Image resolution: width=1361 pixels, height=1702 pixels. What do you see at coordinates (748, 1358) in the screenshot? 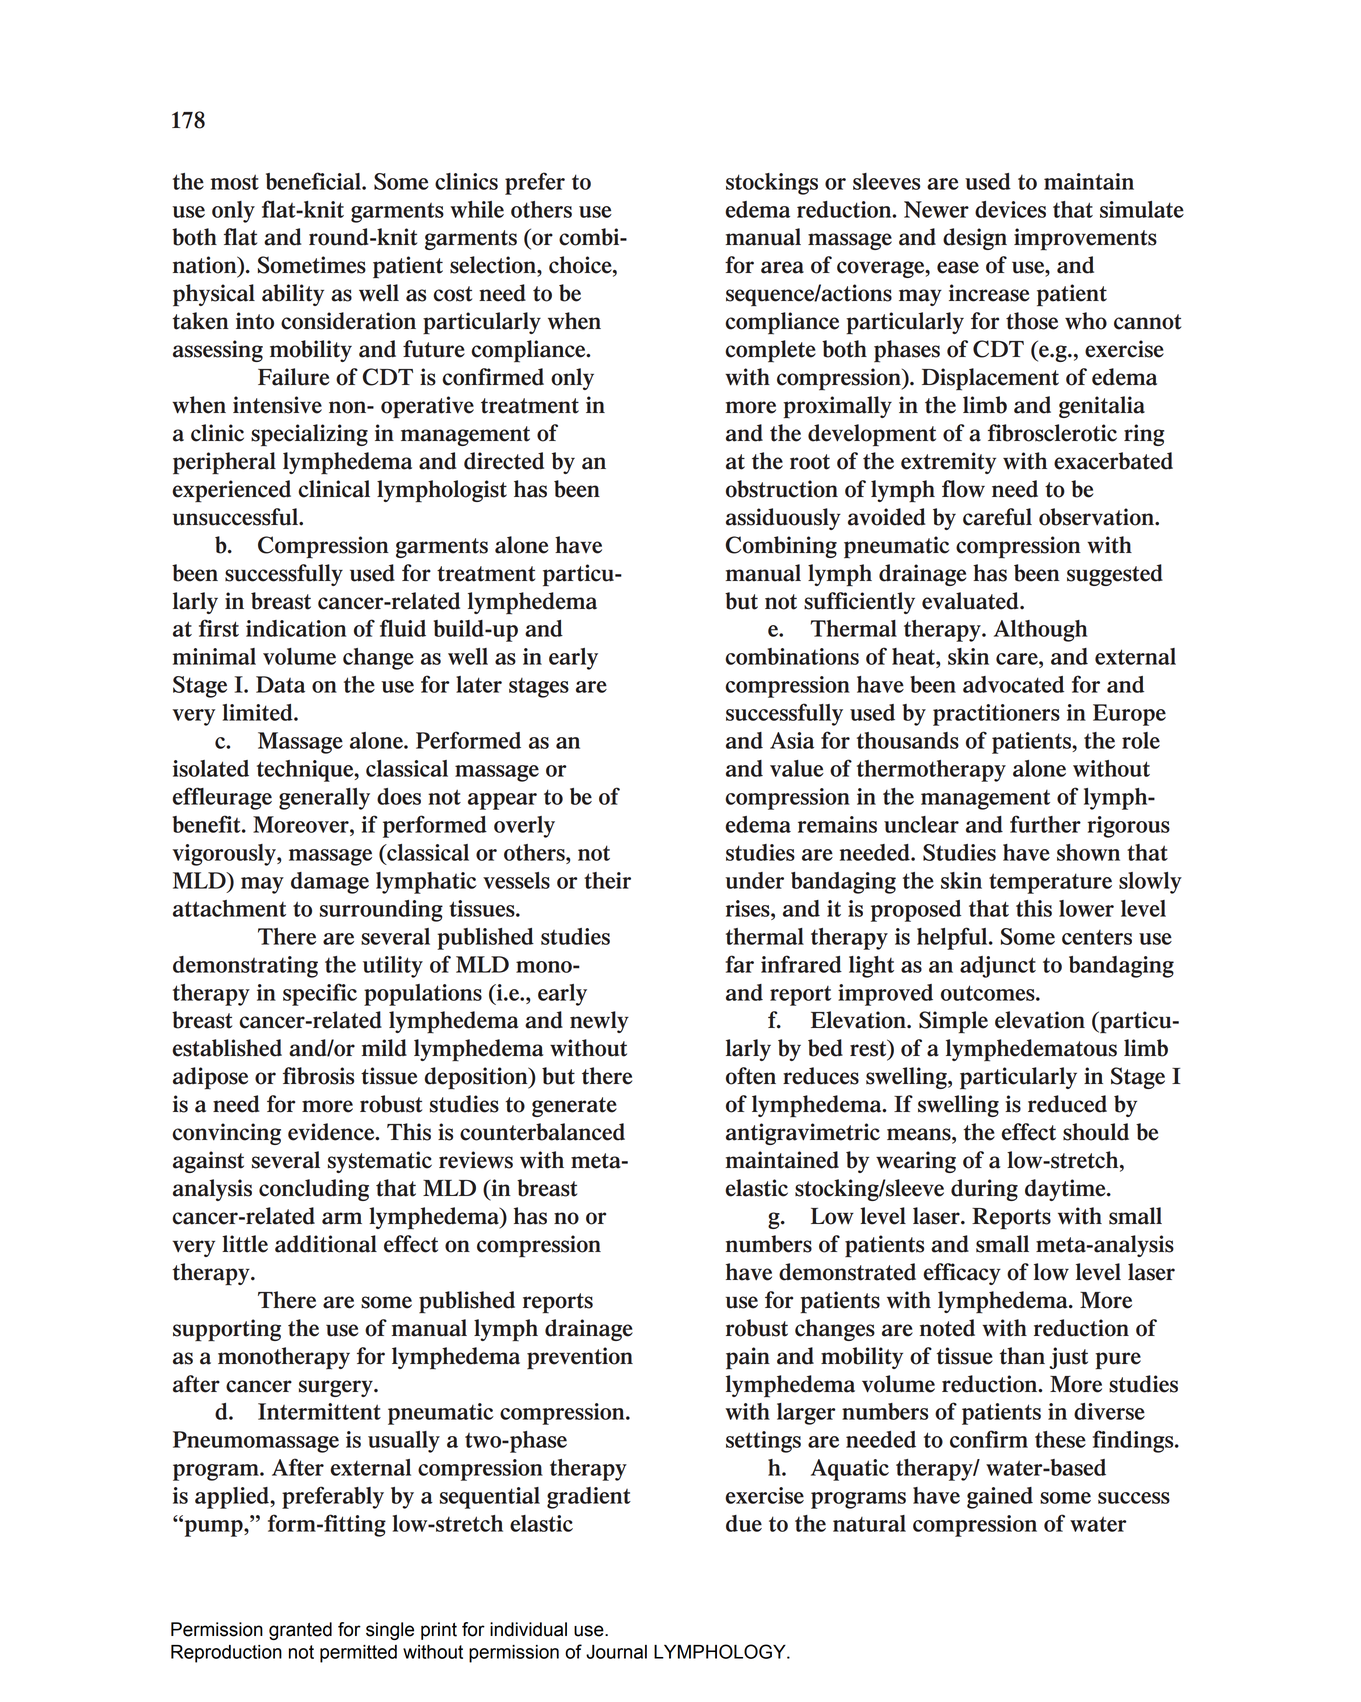
I see `pain` at bounding box center [748, 1358].
